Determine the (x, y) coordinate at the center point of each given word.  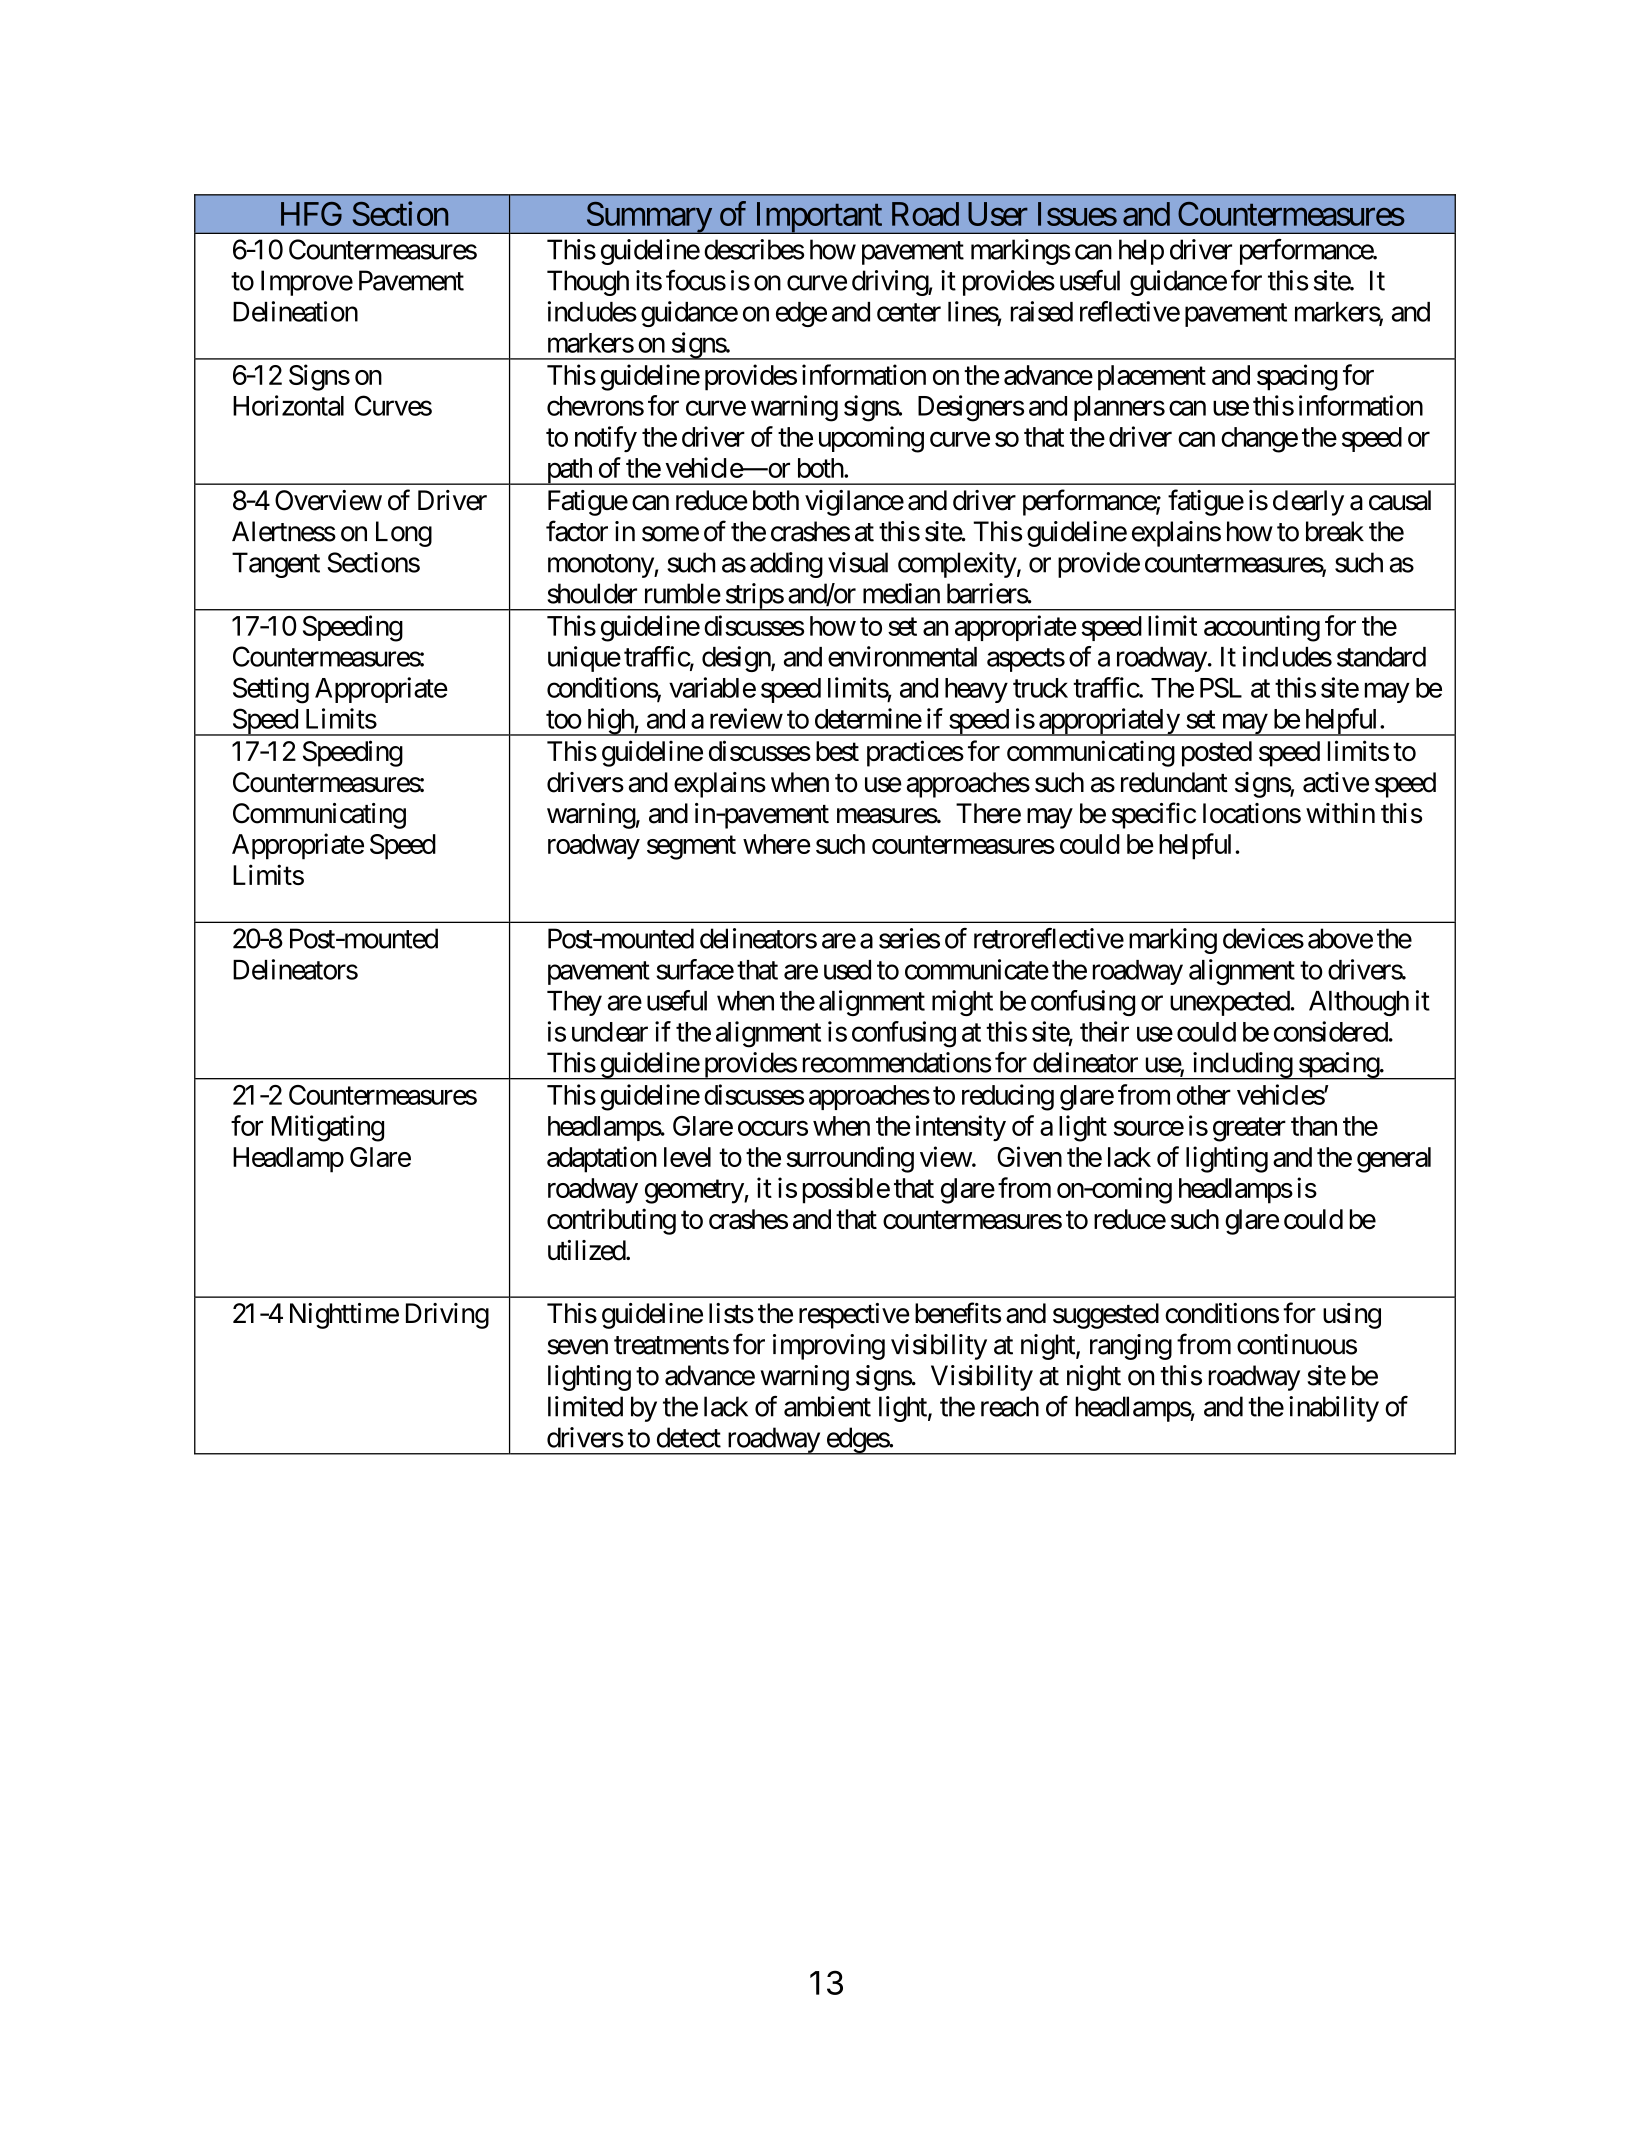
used (847, 970)
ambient (827, 1406)
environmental (902, 656)
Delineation (295, 311)
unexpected (1230, 1003)
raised (1042, 311)
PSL (1221, 687)
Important (818, 218)
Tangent (276, 565)
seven (577, 1347)
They (574, 1003)
